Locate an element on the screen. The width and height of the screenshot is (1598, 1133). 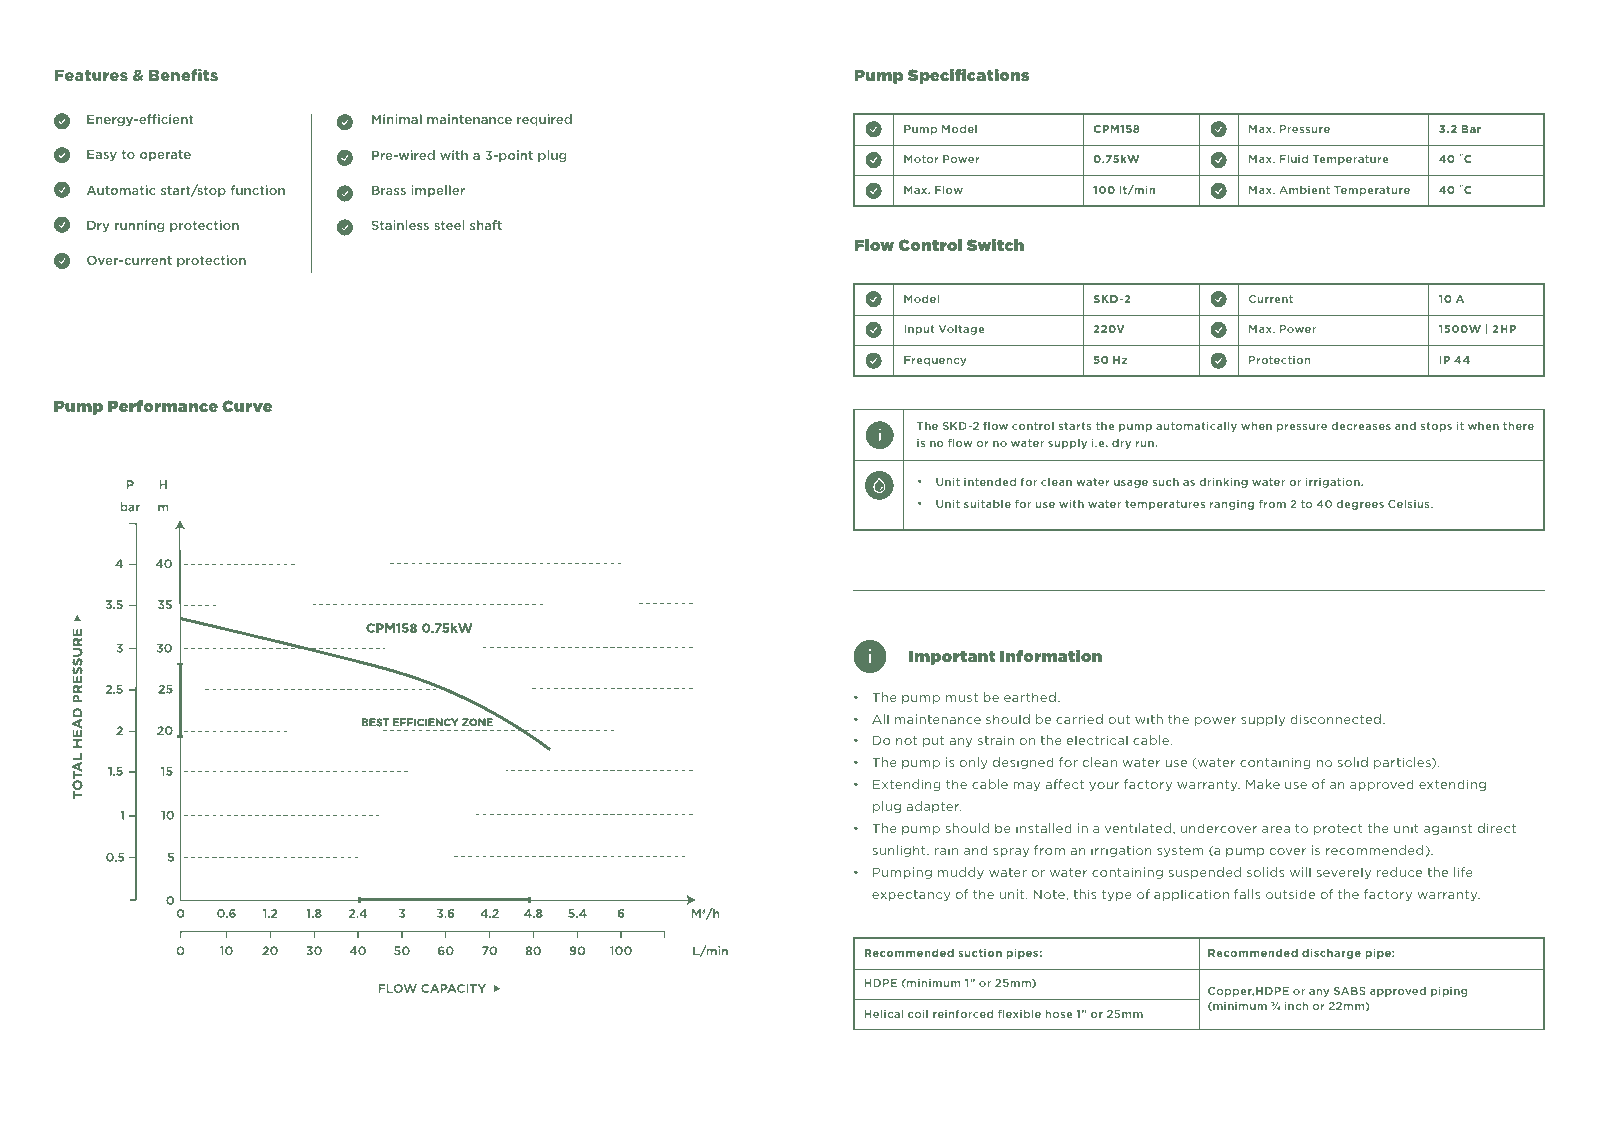
must is located at coordinates (962, 697).
